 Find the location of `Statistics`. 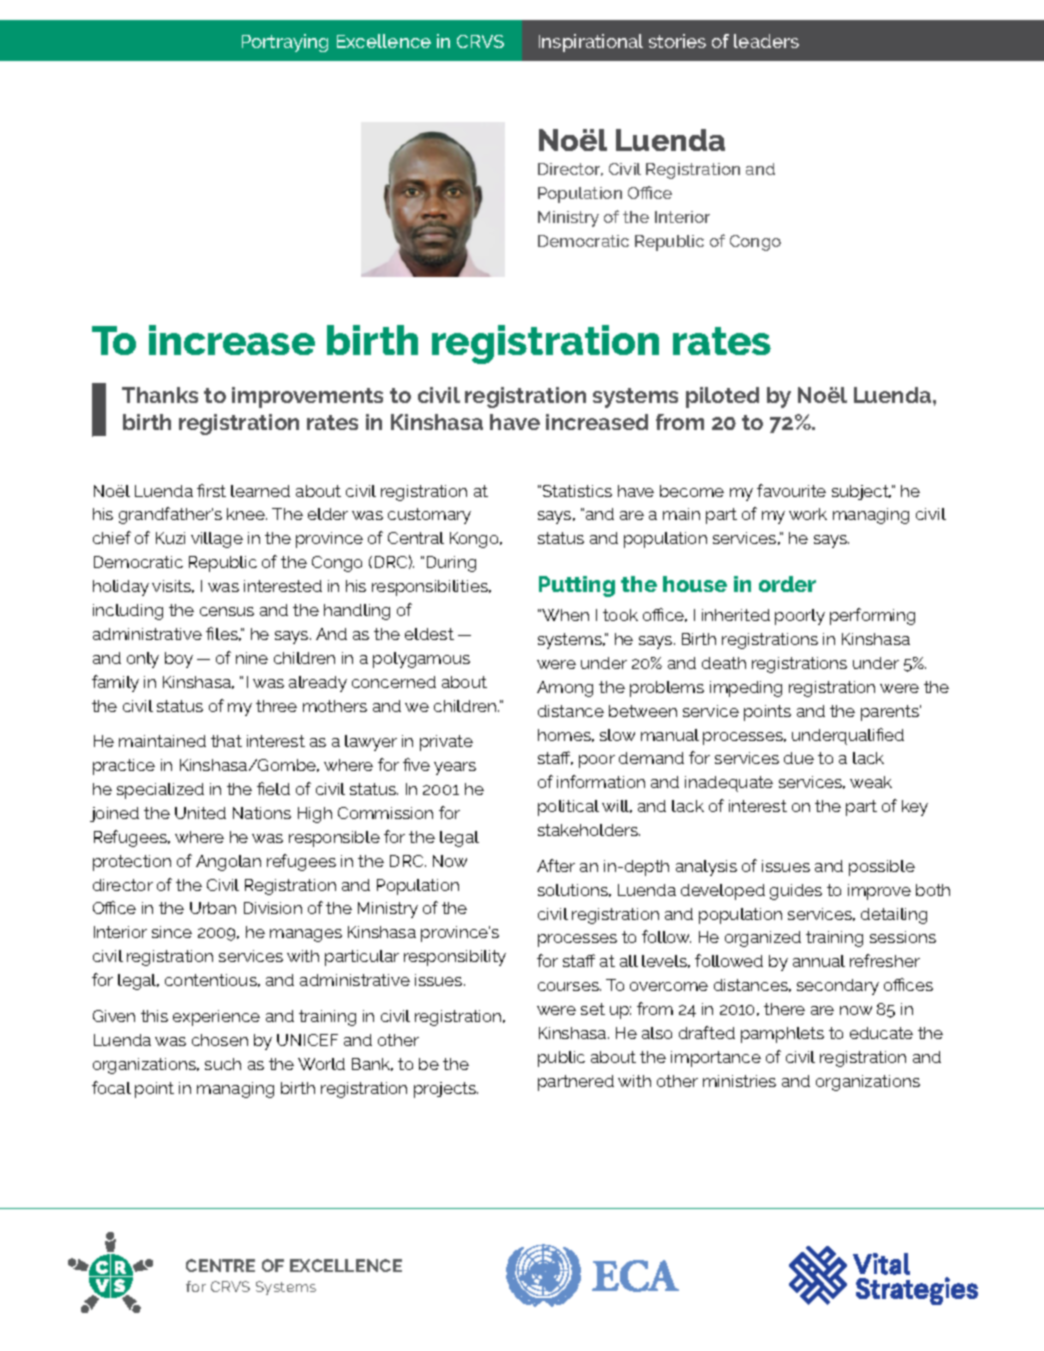

Statistics is located at coordinates (577, 491).
